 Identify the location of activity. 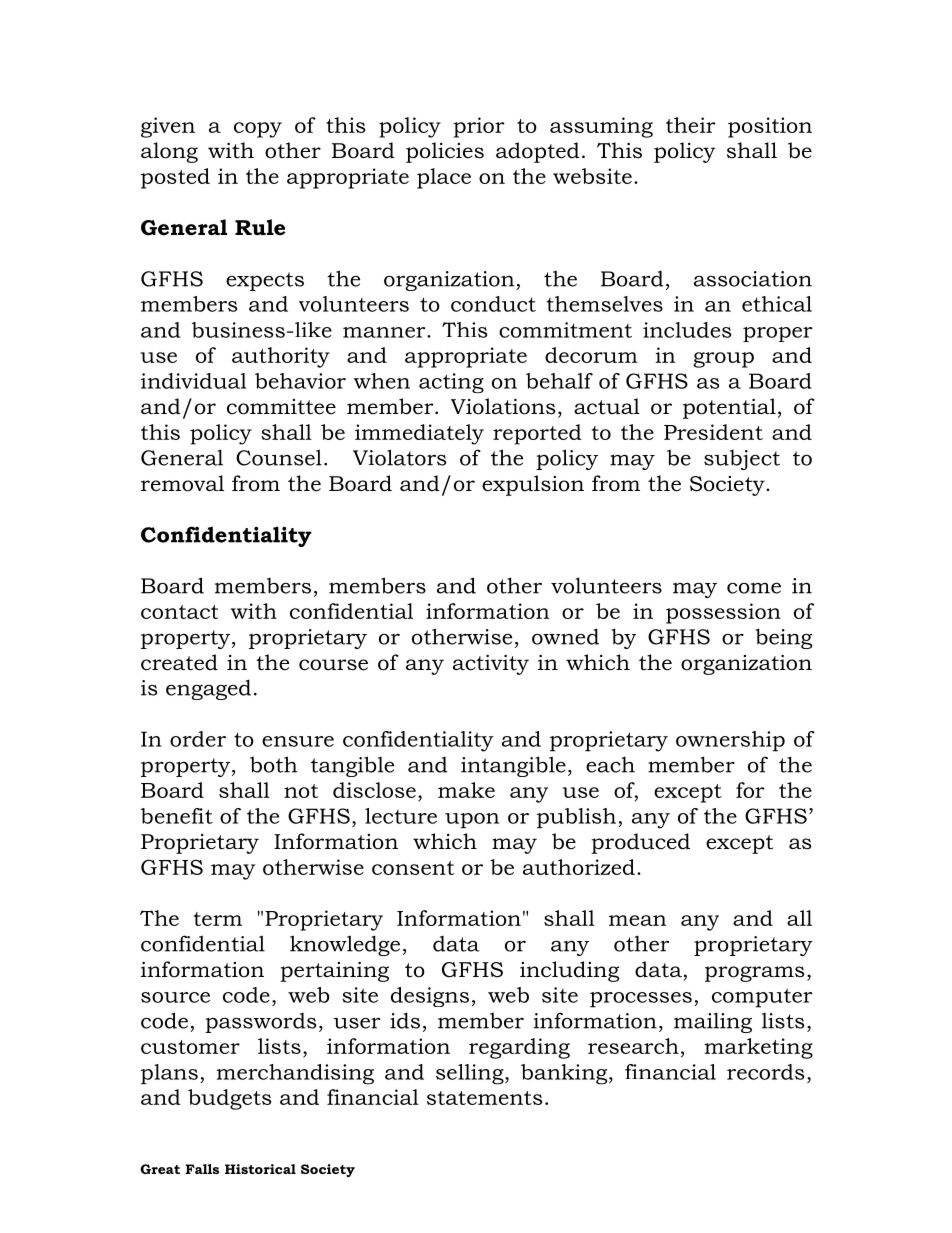
(491, 665).
